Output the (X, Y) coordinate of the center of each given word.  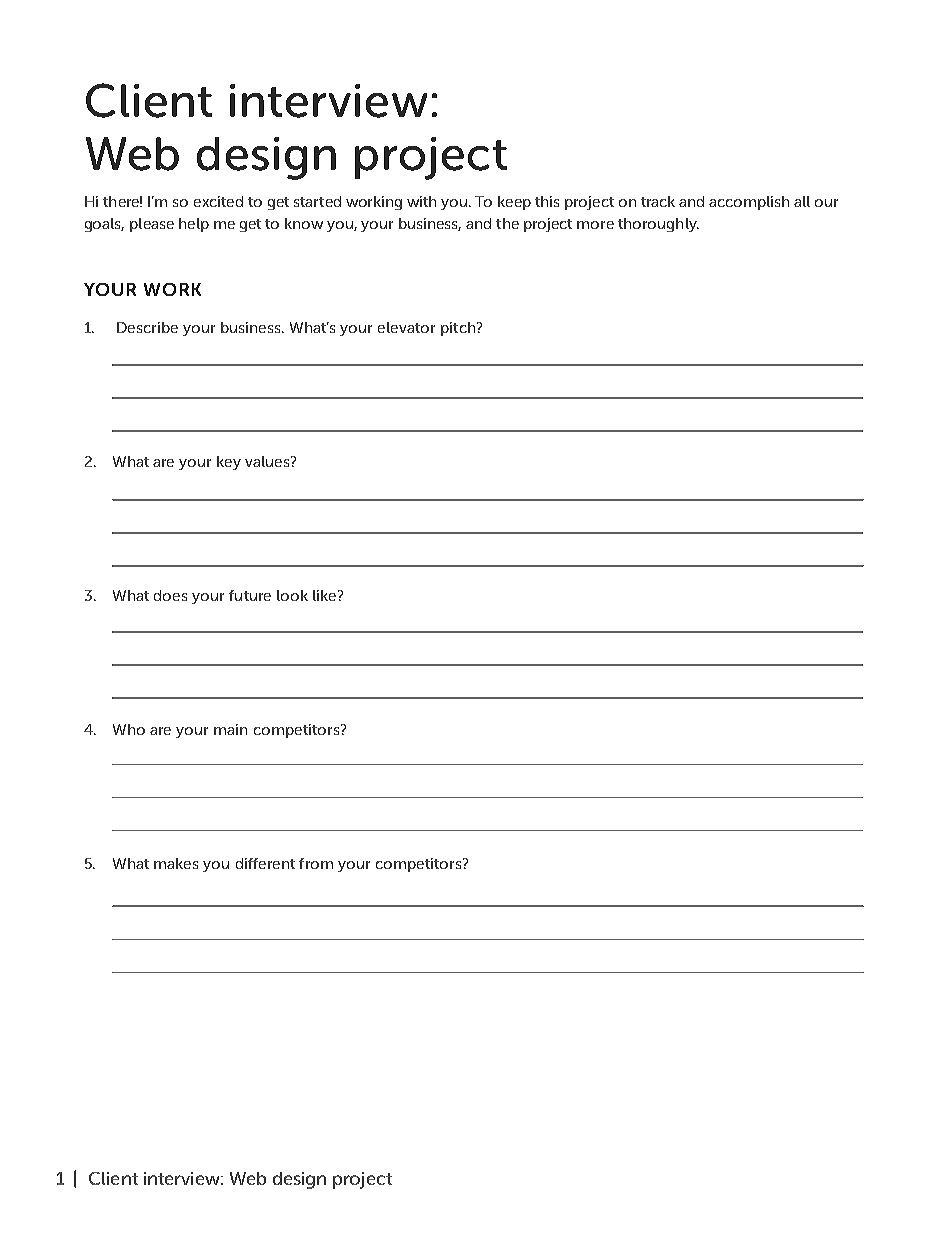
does (170, 595)
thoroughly (658, 225)
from (316, 863)
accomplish (749, 203)
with (421, 201)
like (326, 595)
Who (129, 729)
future (250, 595)
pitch (459, 329)
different (265, 863)
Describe (147, 327)
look (292, 595)
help (194, 225)
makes (176, 863)
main (230, 729)
